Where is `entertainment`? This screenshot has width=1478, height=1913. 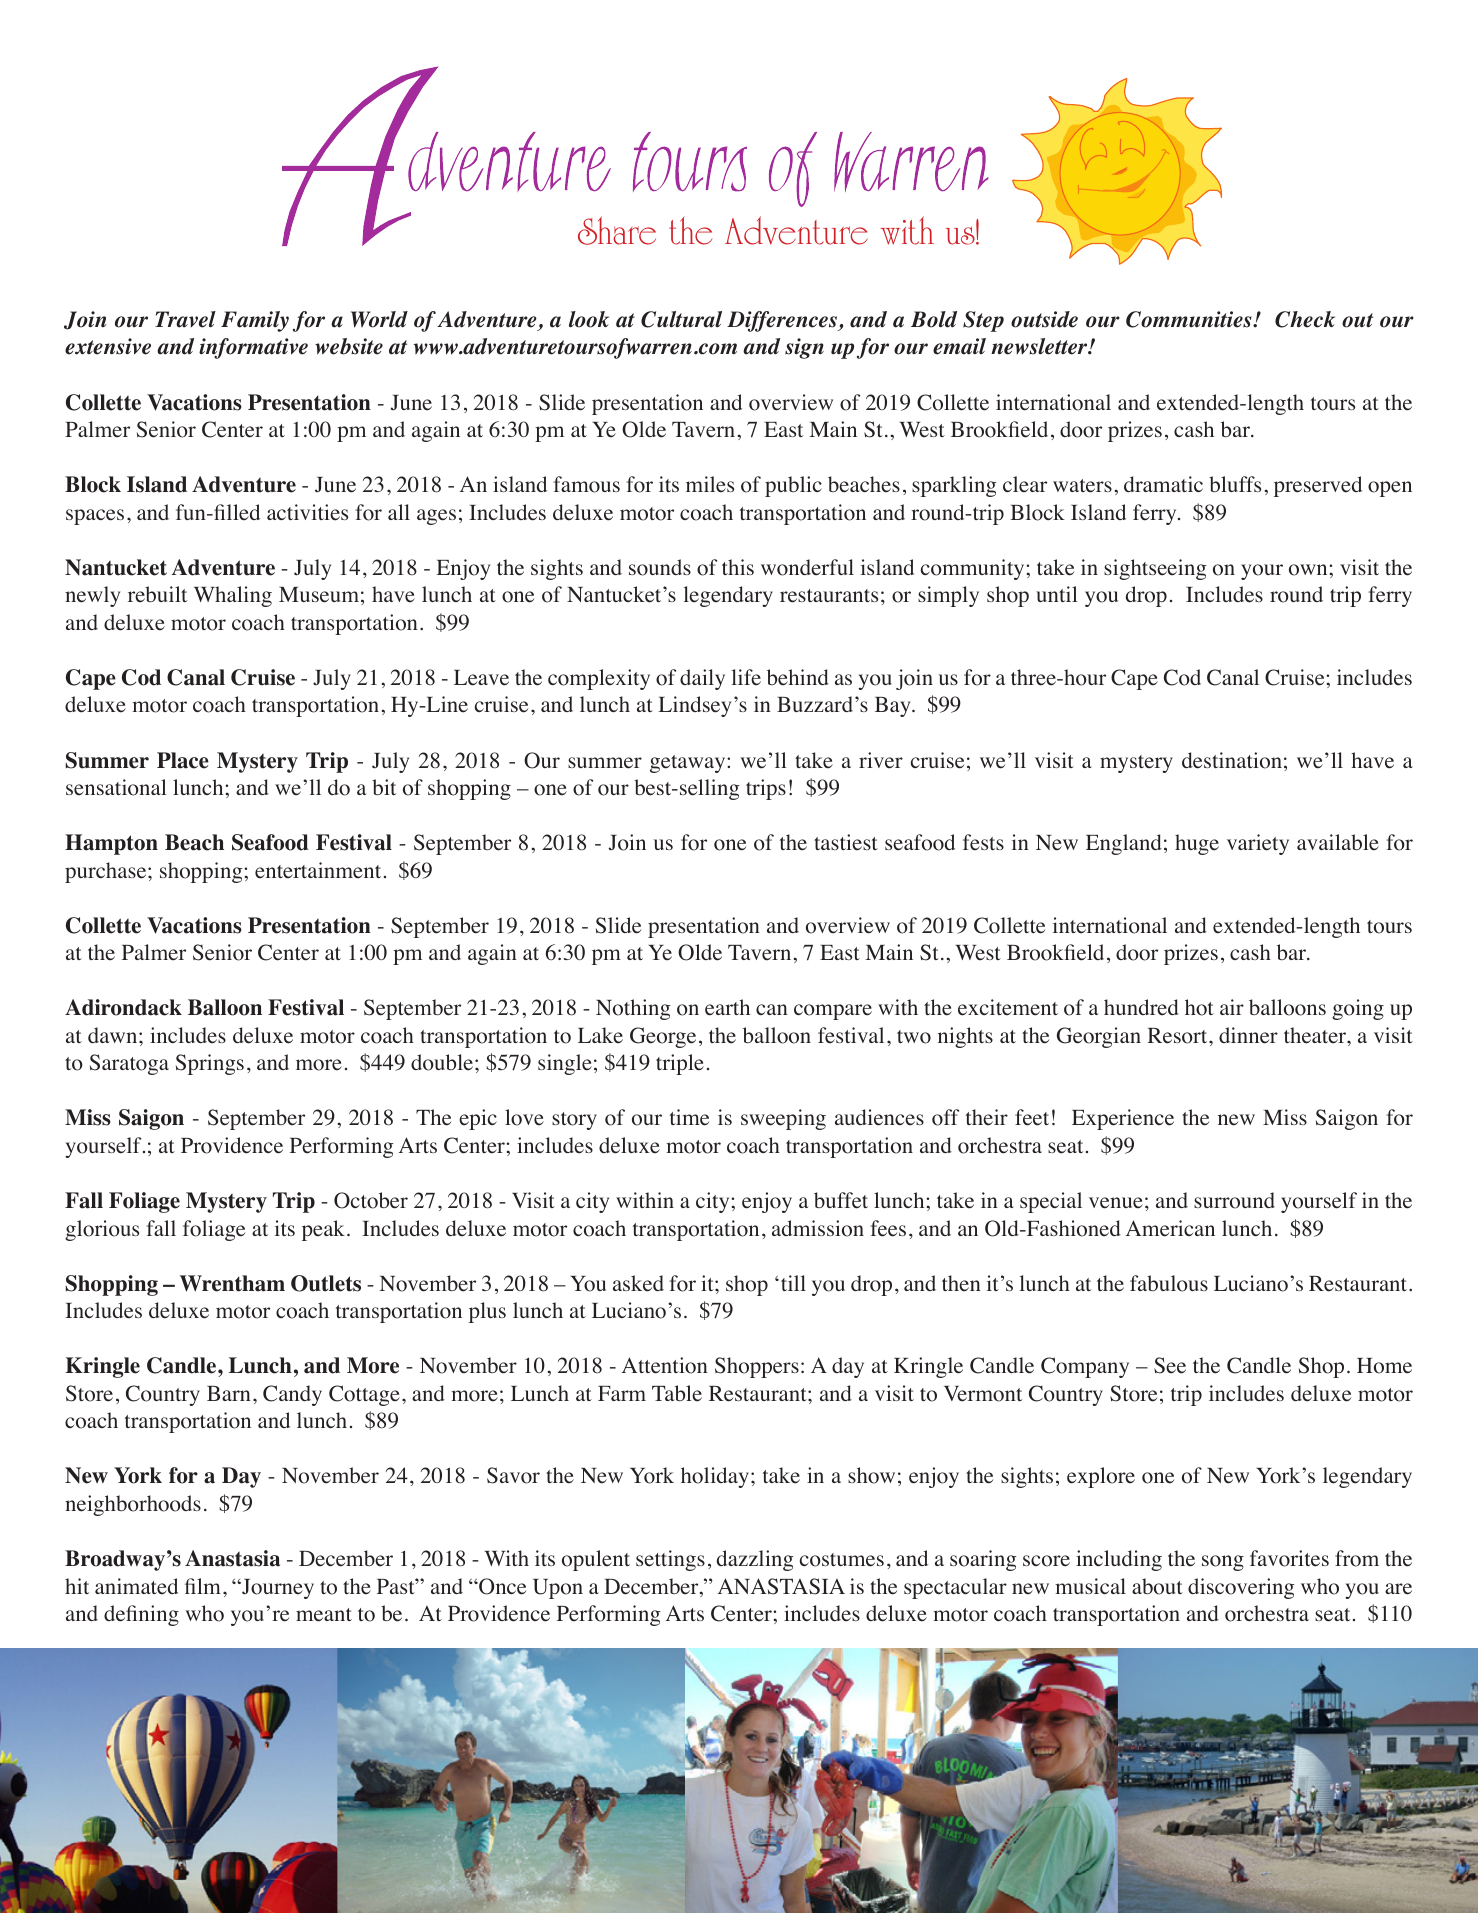 entertainment is located at coordinates (318, 870).
